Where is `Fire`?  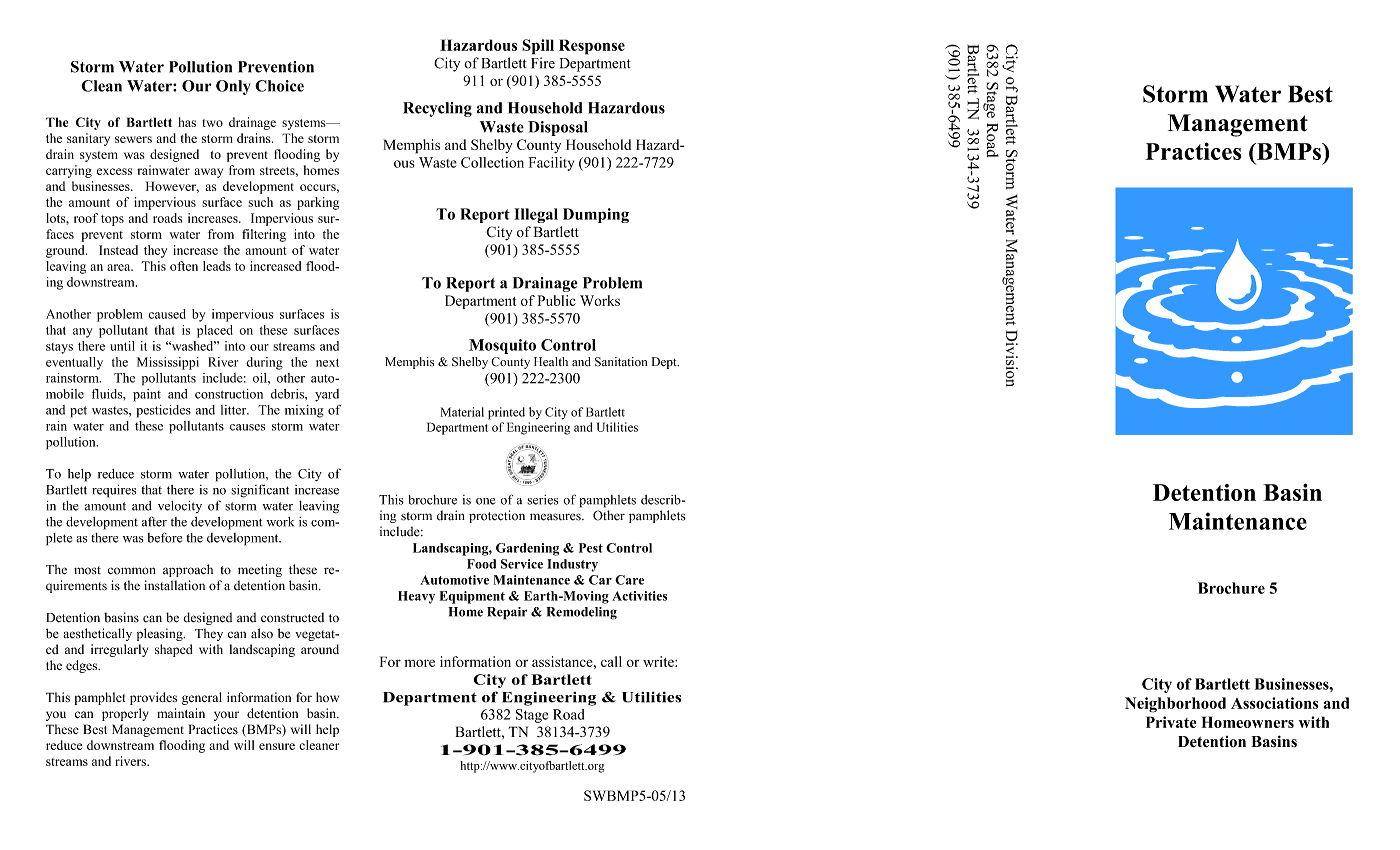
Fire is located at coordinates (543, 63).
